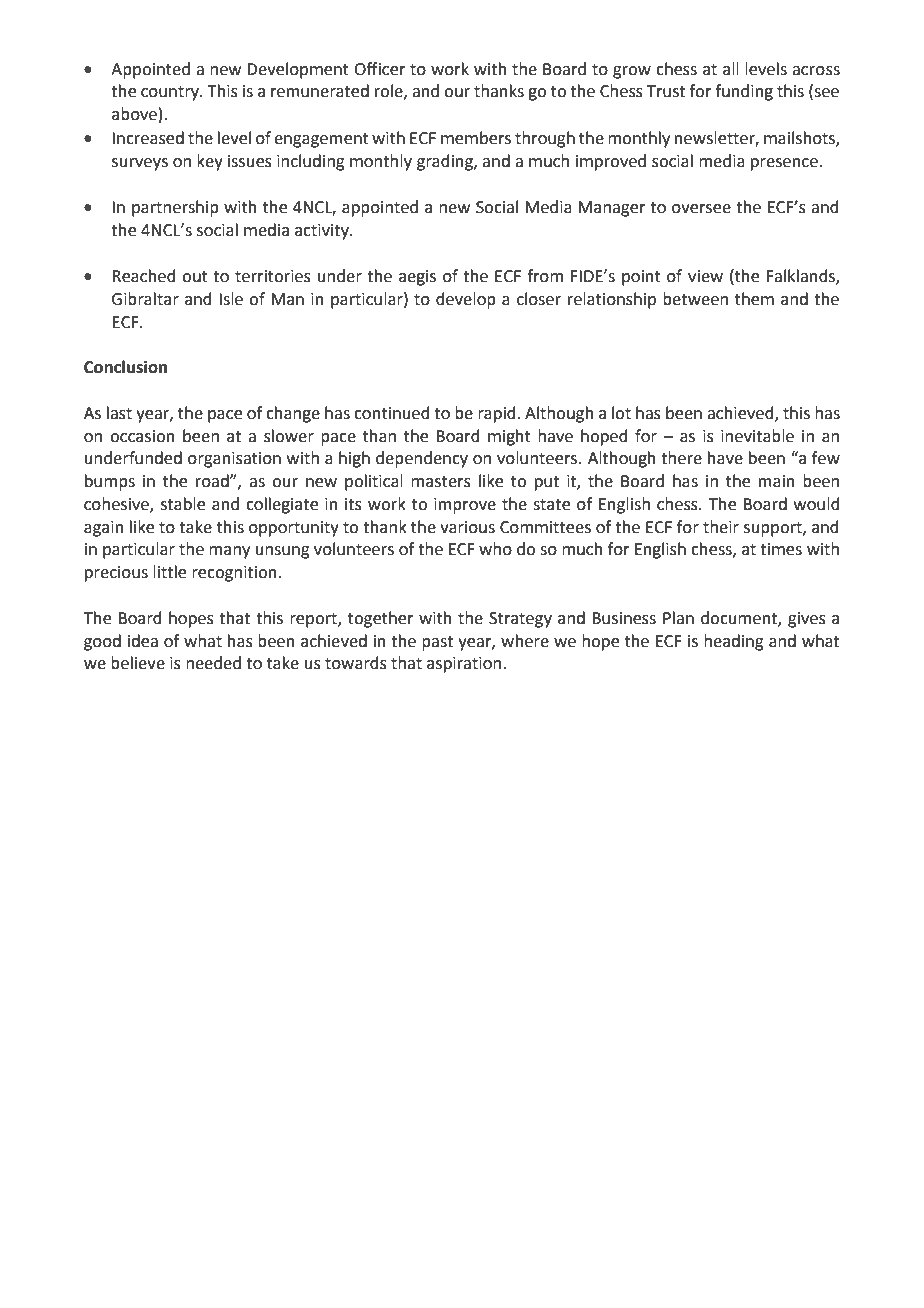  What do you see at coordinates (171, 93) in the document?
I see `country` at bounding box center [171, 93].
